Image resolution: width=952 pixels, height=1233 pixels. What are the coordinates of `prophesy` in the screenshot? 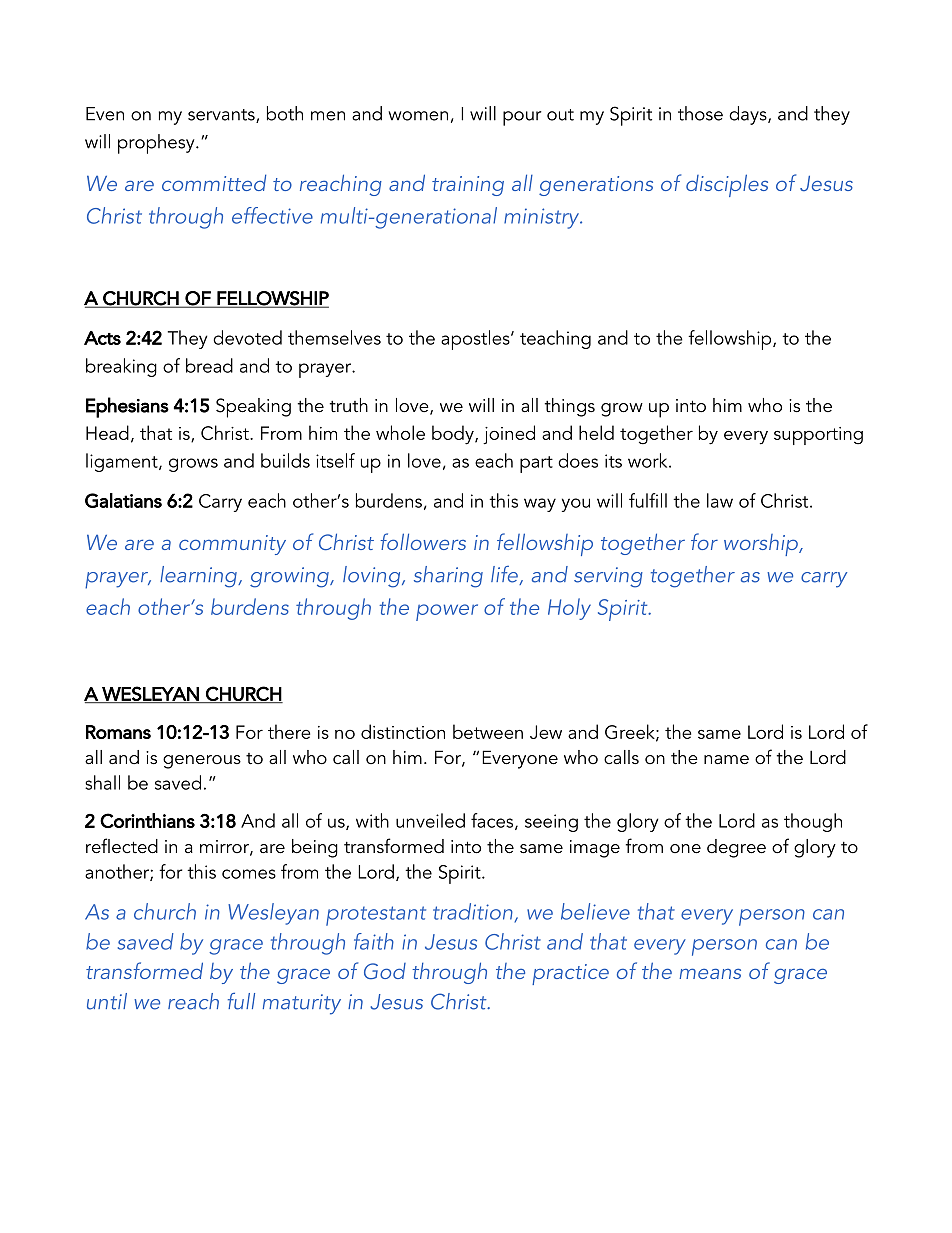 It's located at (157, 144).
